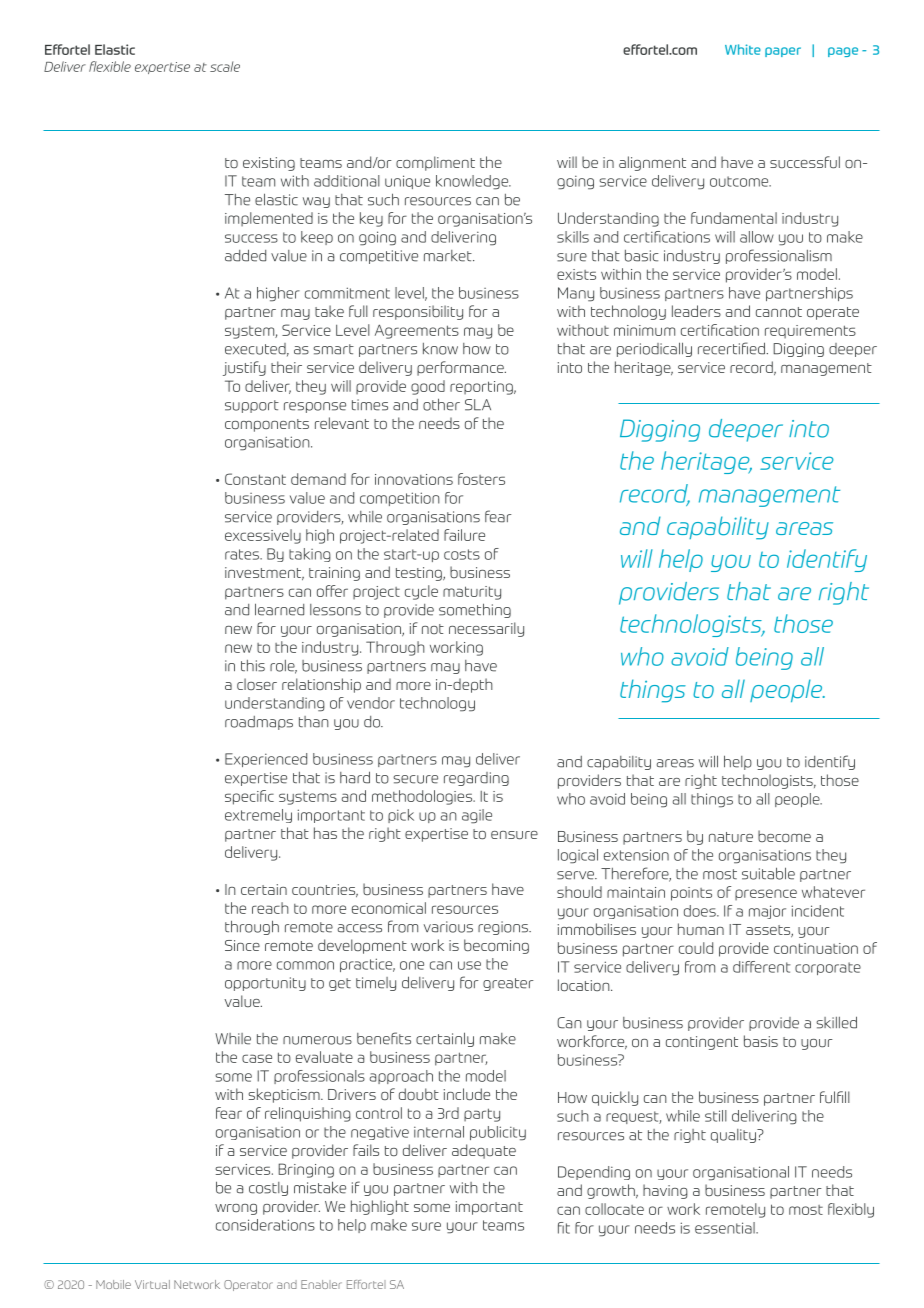 The height and width of the image is (1308, 924). Describe the element at coordinates (461, 368) in the image. I see `performance` at that location.
